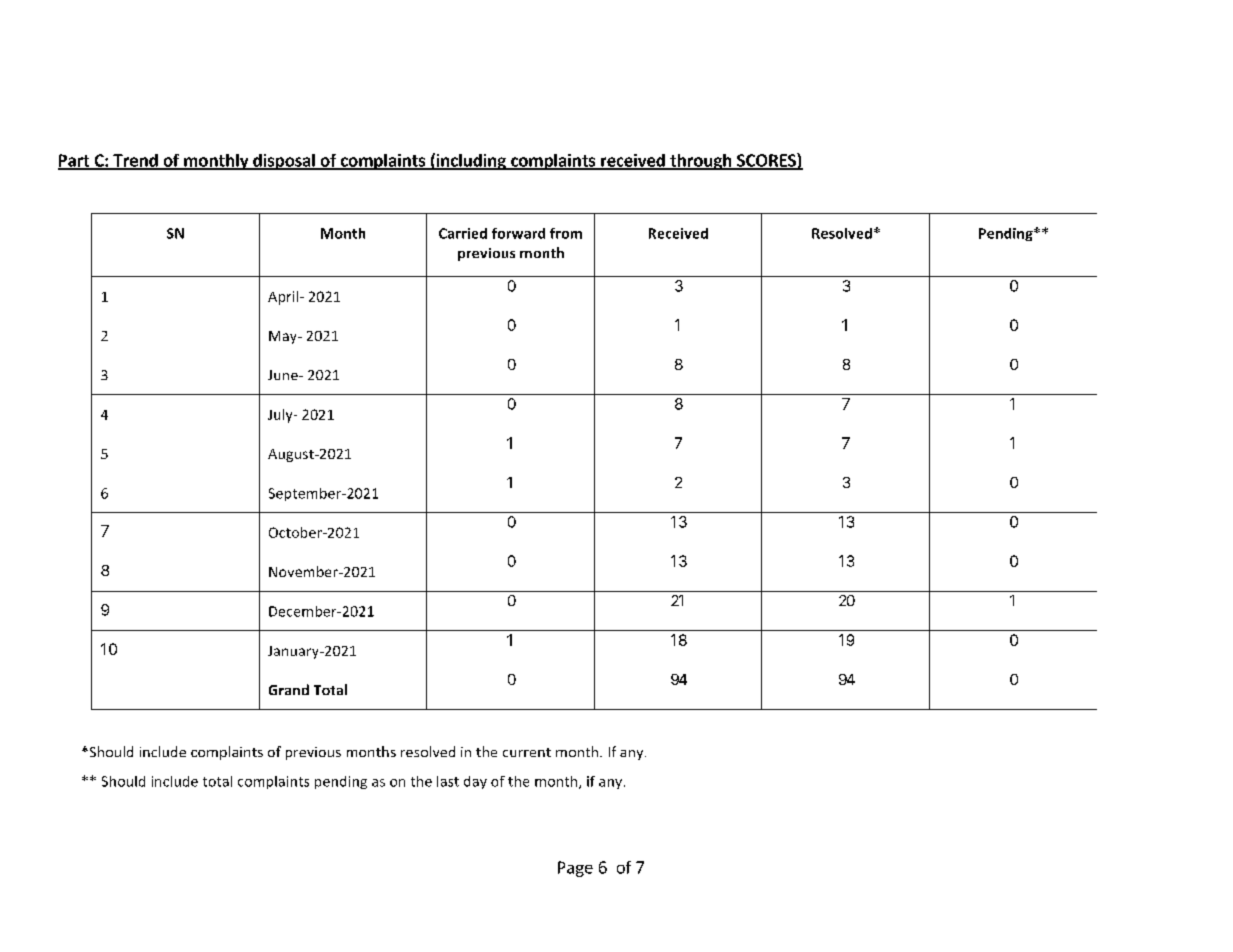 The height and width of the screenshot is (952, 1233). I want to click on current, so click(527, 752).
